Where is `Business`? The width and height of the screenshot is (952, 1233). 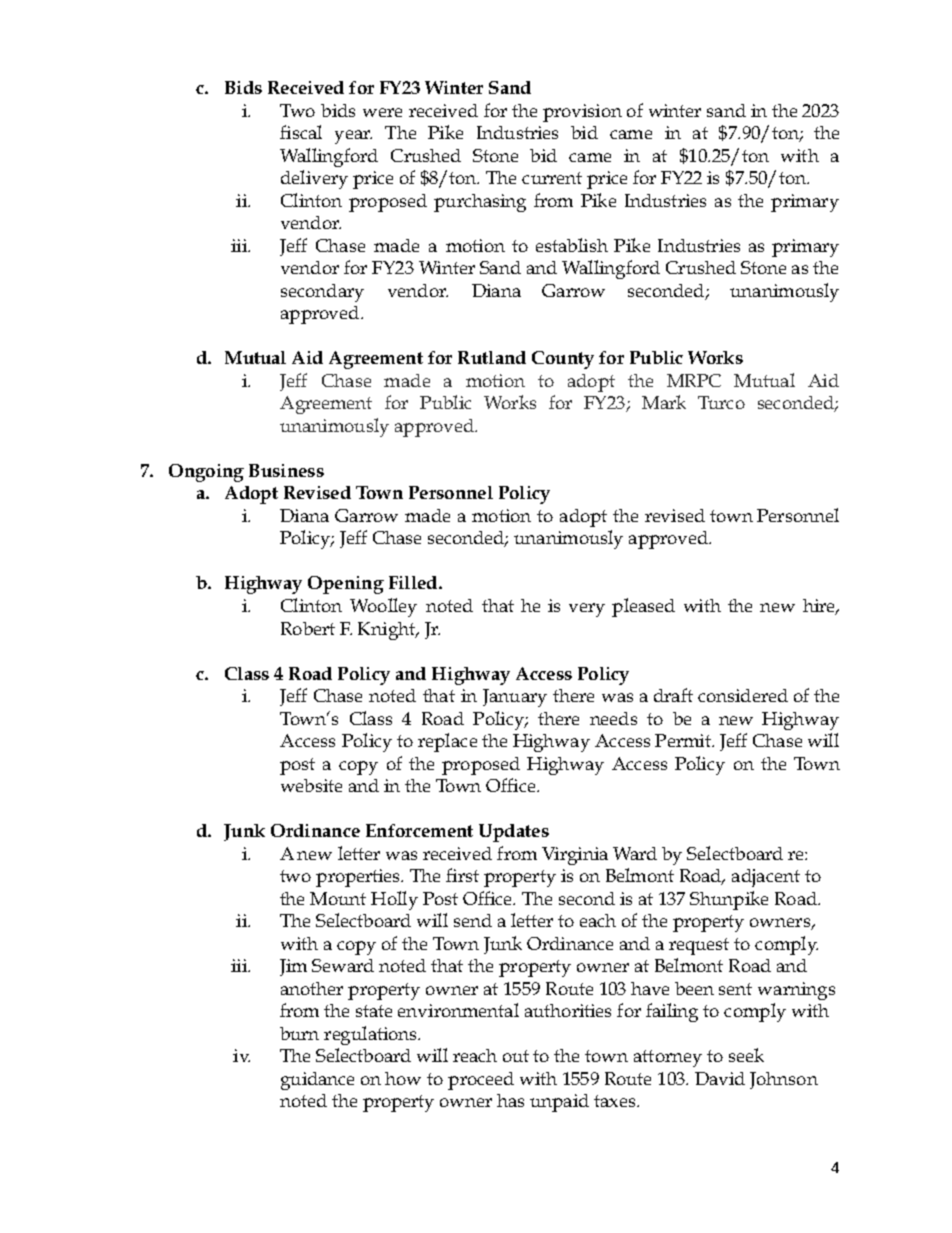
Business is located at coordinates (286, 470).
